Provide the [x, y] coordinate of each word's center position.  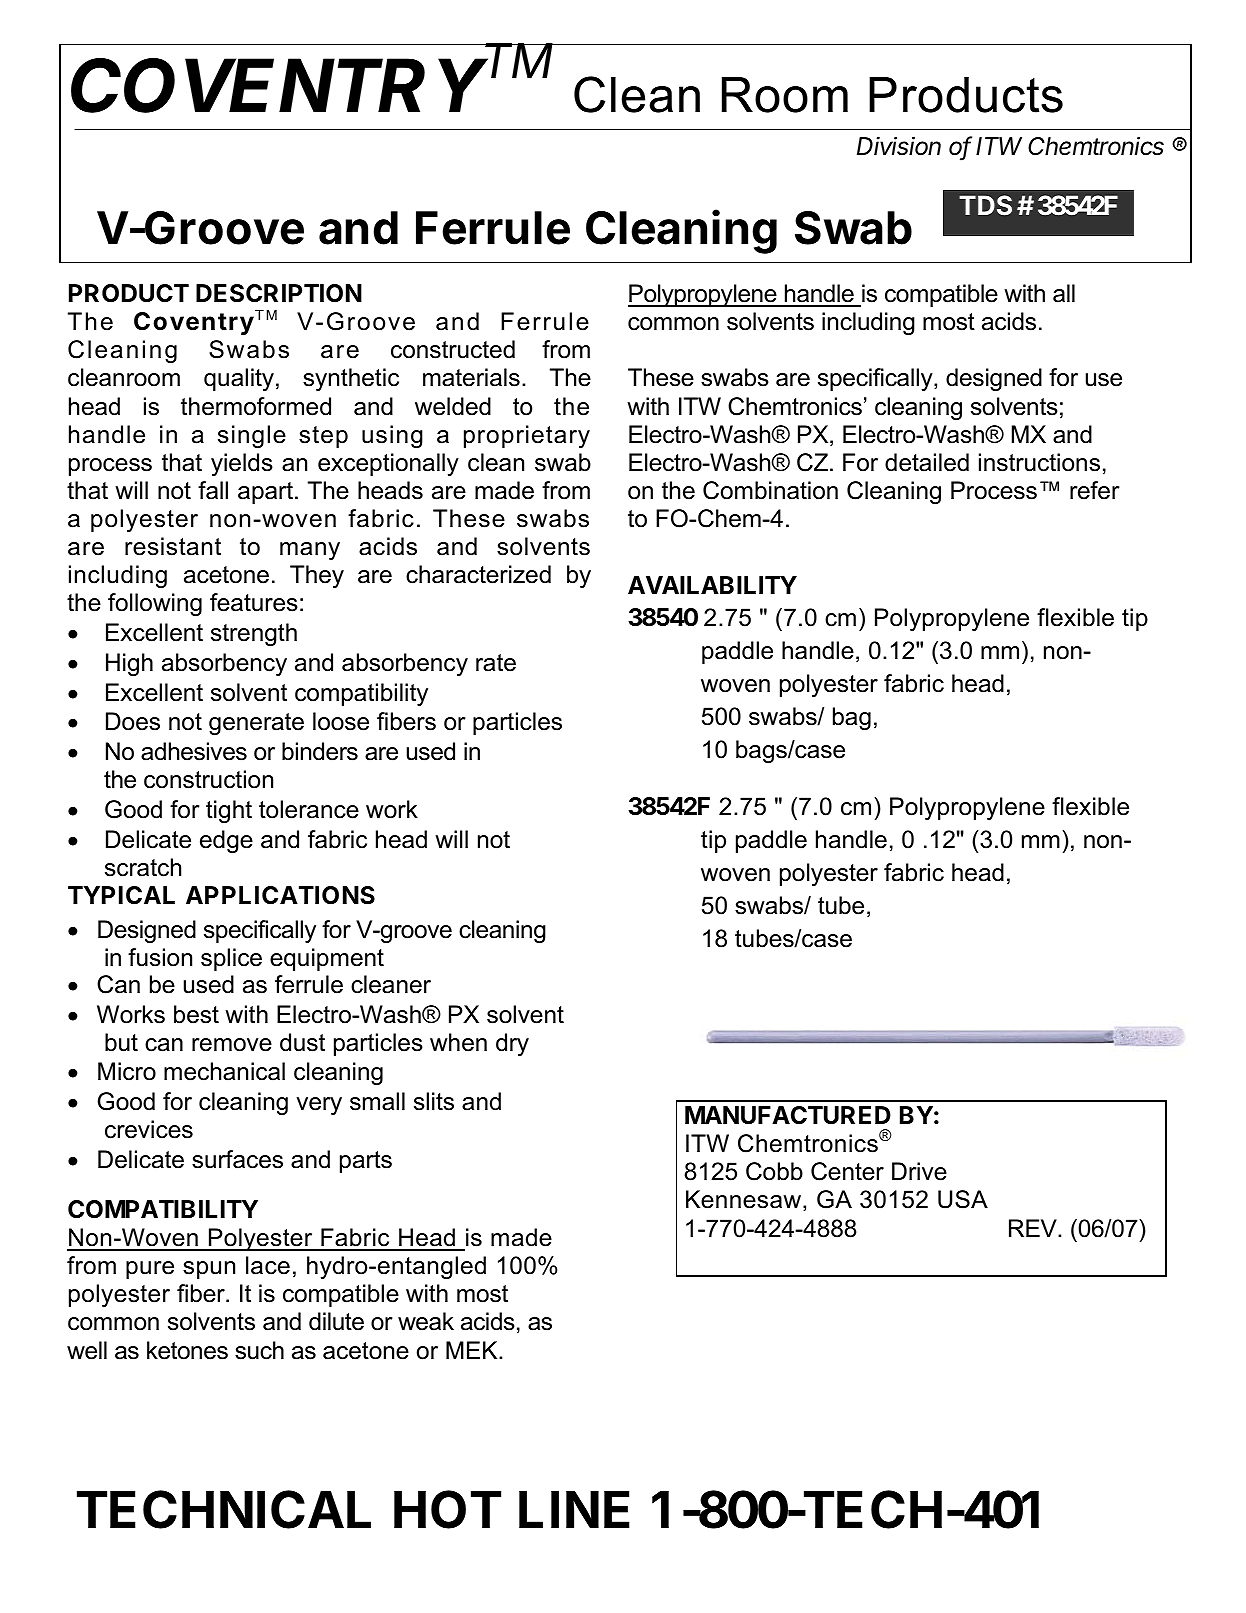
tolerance [309, 809]
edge [226, 841]
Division [899, 146]
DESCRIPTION [279, 293]
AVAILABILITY [712, 585]
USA [963, 1199]
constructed [453, 349]
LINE [574, 1509]
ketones [187, 1350]
